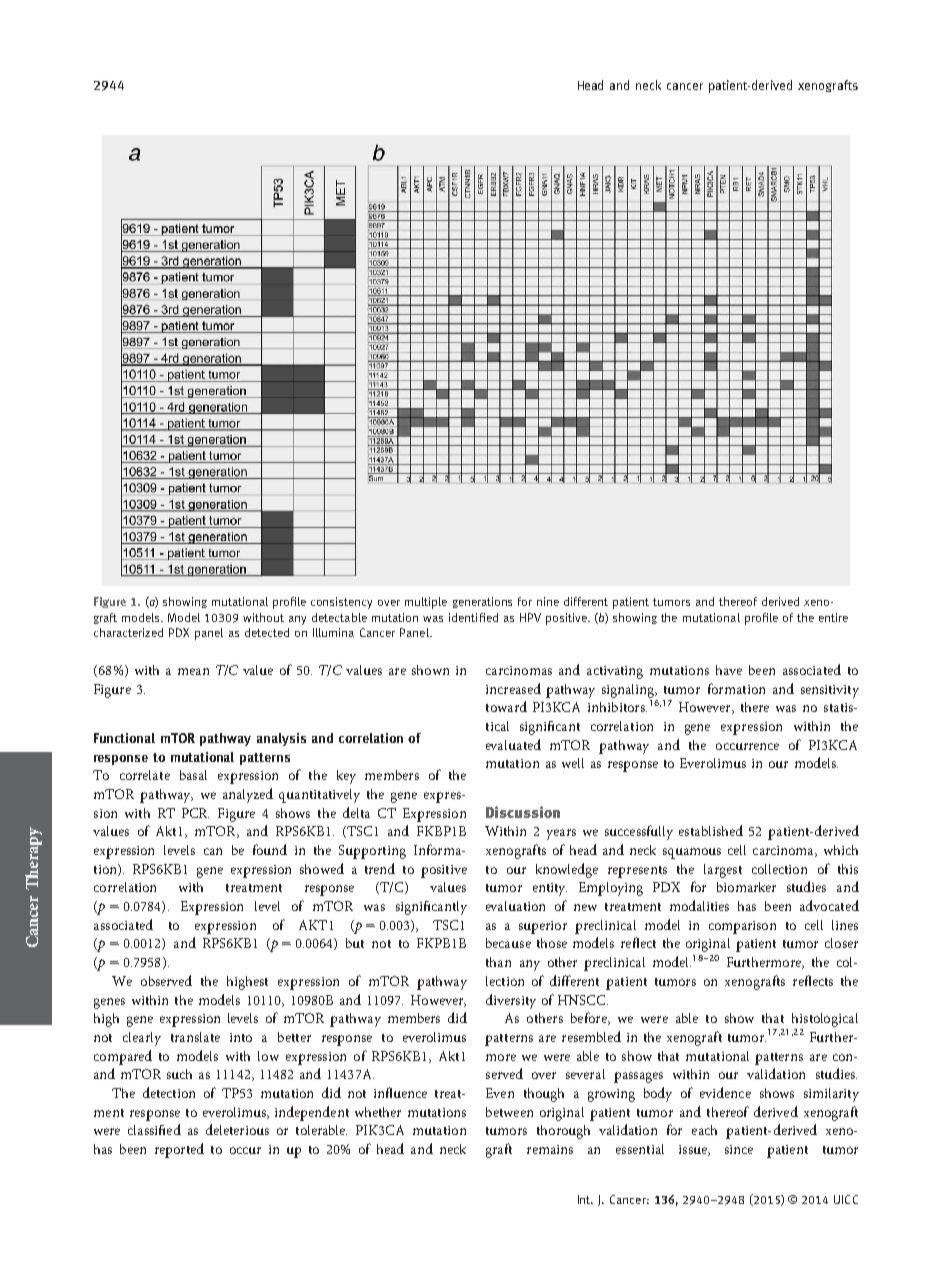 The width and height of the screenshot is (952, 1261). Describe the element at coordinates (498, 962) in the screenshot. I see `than` at that location.
